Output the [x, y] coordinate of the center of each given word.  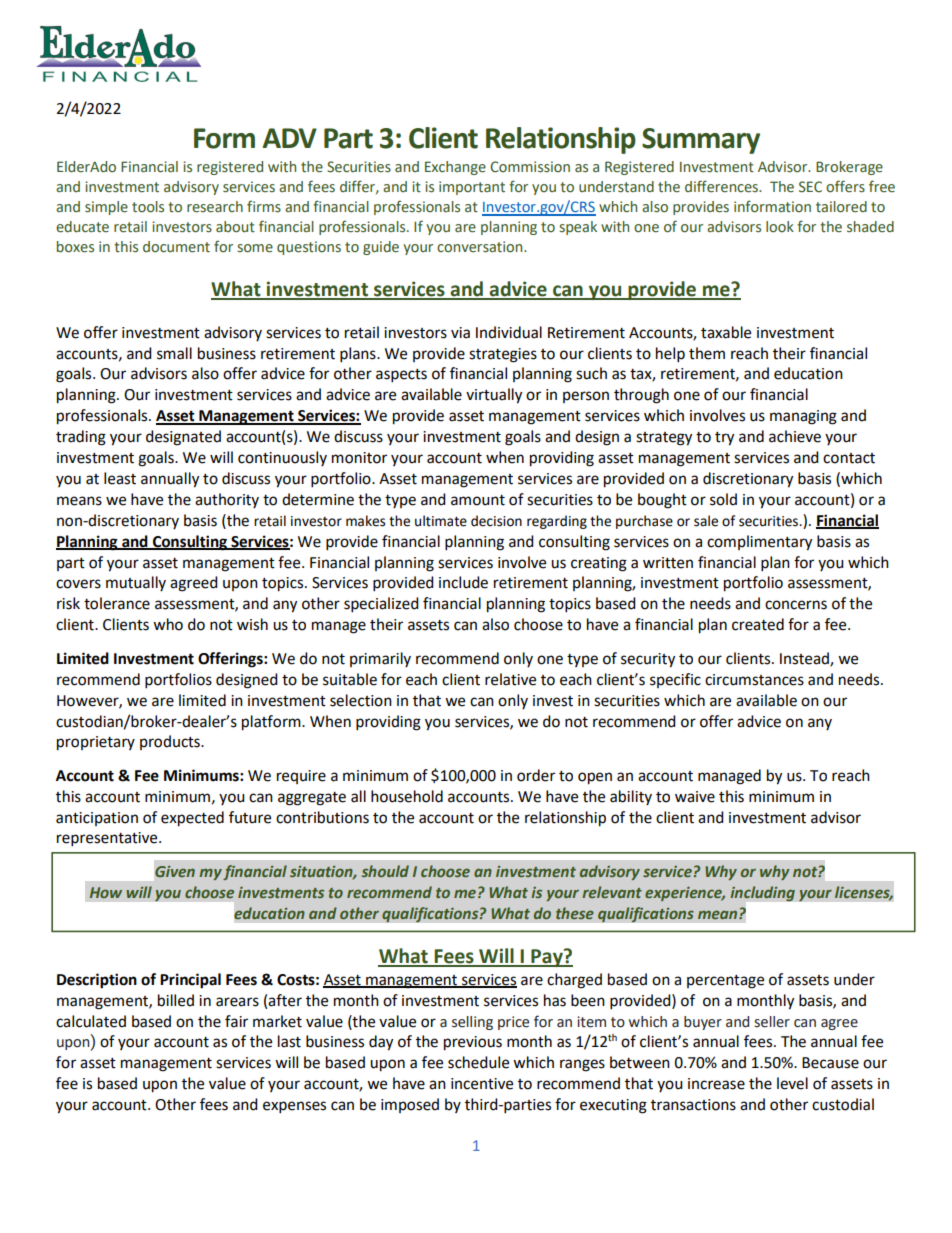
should [385, 871]
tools [148, 207]
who [168, 624]
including [762, 893]
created [758, 624]
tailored [841, 207]
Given [175, 871]
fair [236, 1021]
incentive [482, 1084]
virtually [494, 396]
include [463, 582]
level [792, 1083]
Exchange [455, 168]
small [174, 353]
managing [803, 417]
